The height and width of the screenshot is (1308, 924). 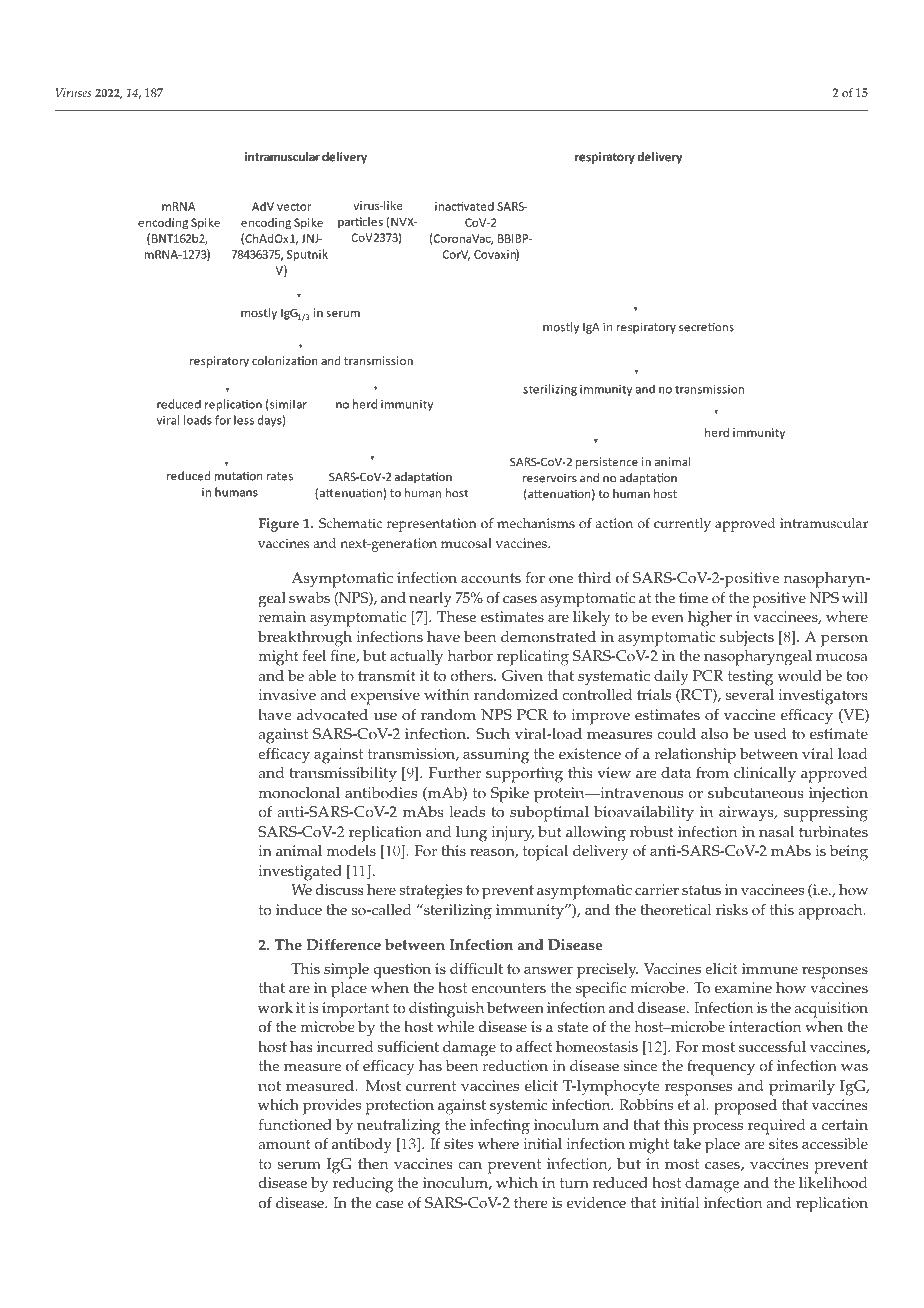 What do you see at coordinates (596, 1203) in the screenshot?
I see `evidence` at bounding box center [596, 1203].
